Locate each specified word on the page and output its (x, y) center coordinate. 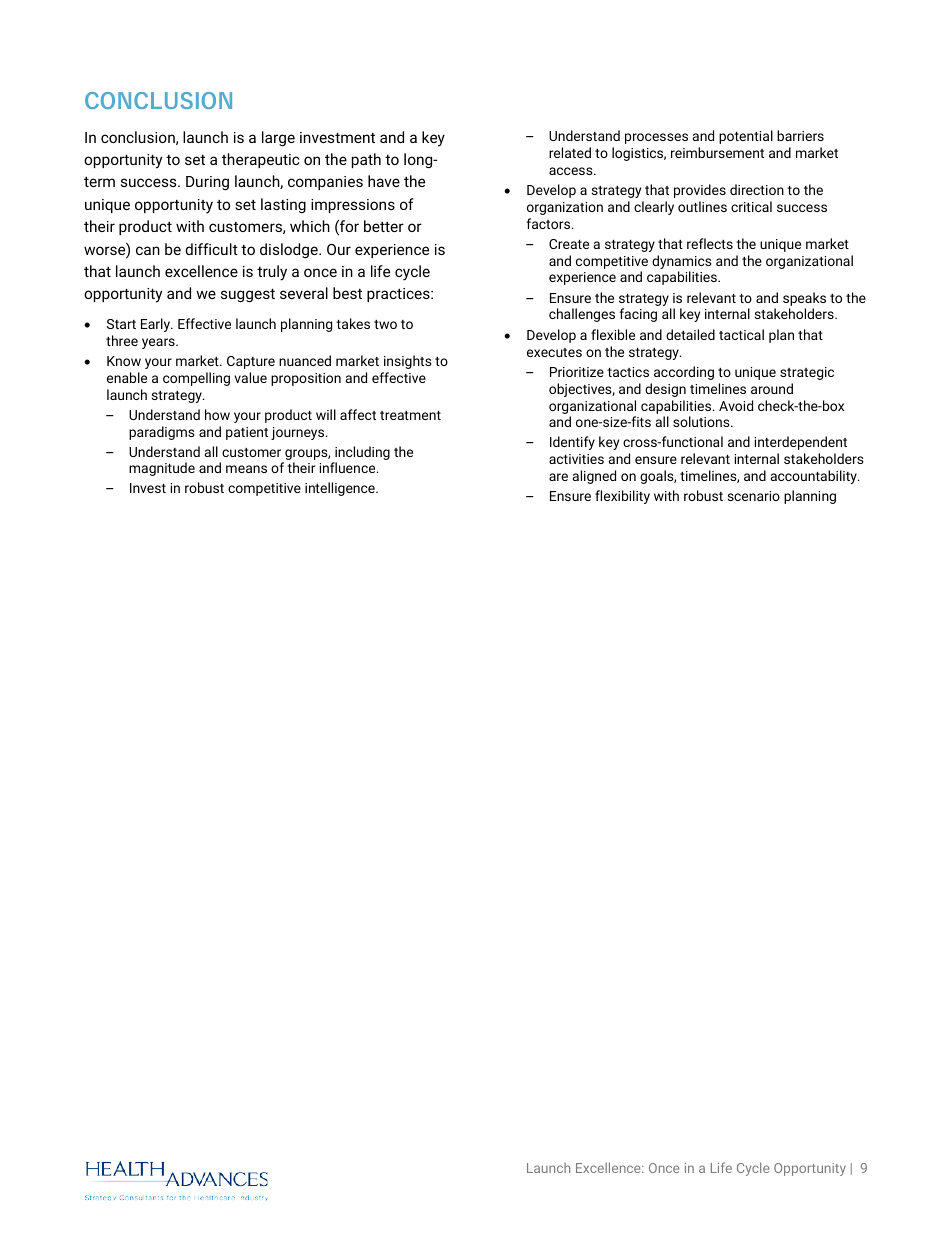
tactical (741, 334)
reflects (710, 243)
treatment (410, 415)
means (246, 469)
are (558, 477)
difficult (211, 249)
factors (549, 223)
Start (121, 324)
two (385, 324)
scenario (754, 496)
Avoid (736, 405)
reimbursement (717, 152)
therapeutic (260, 160)
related (570, 152)
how (217, 414)
